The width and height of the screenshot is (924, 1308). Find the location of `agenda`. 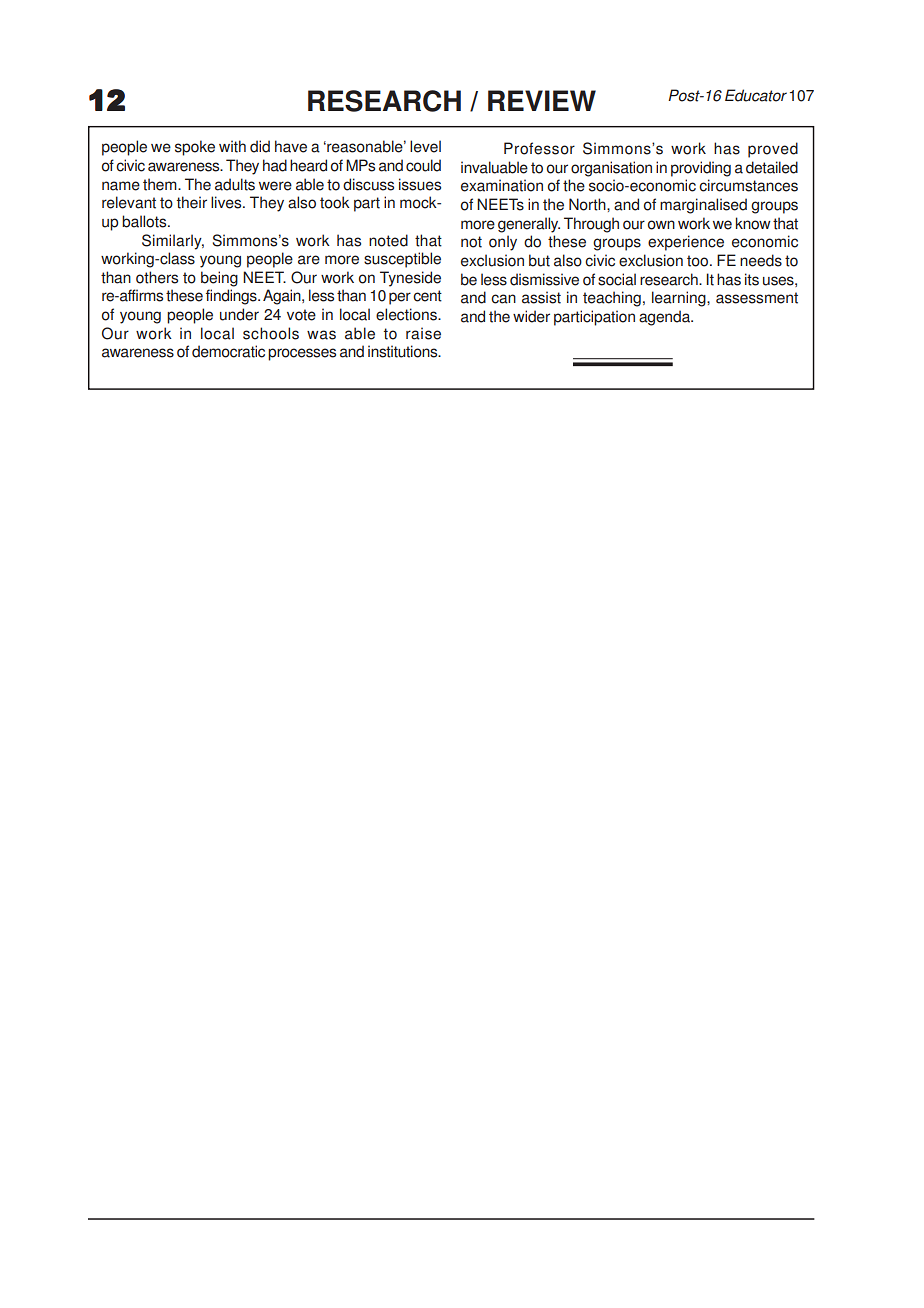

agenda is located at coordinates (665, 318).
